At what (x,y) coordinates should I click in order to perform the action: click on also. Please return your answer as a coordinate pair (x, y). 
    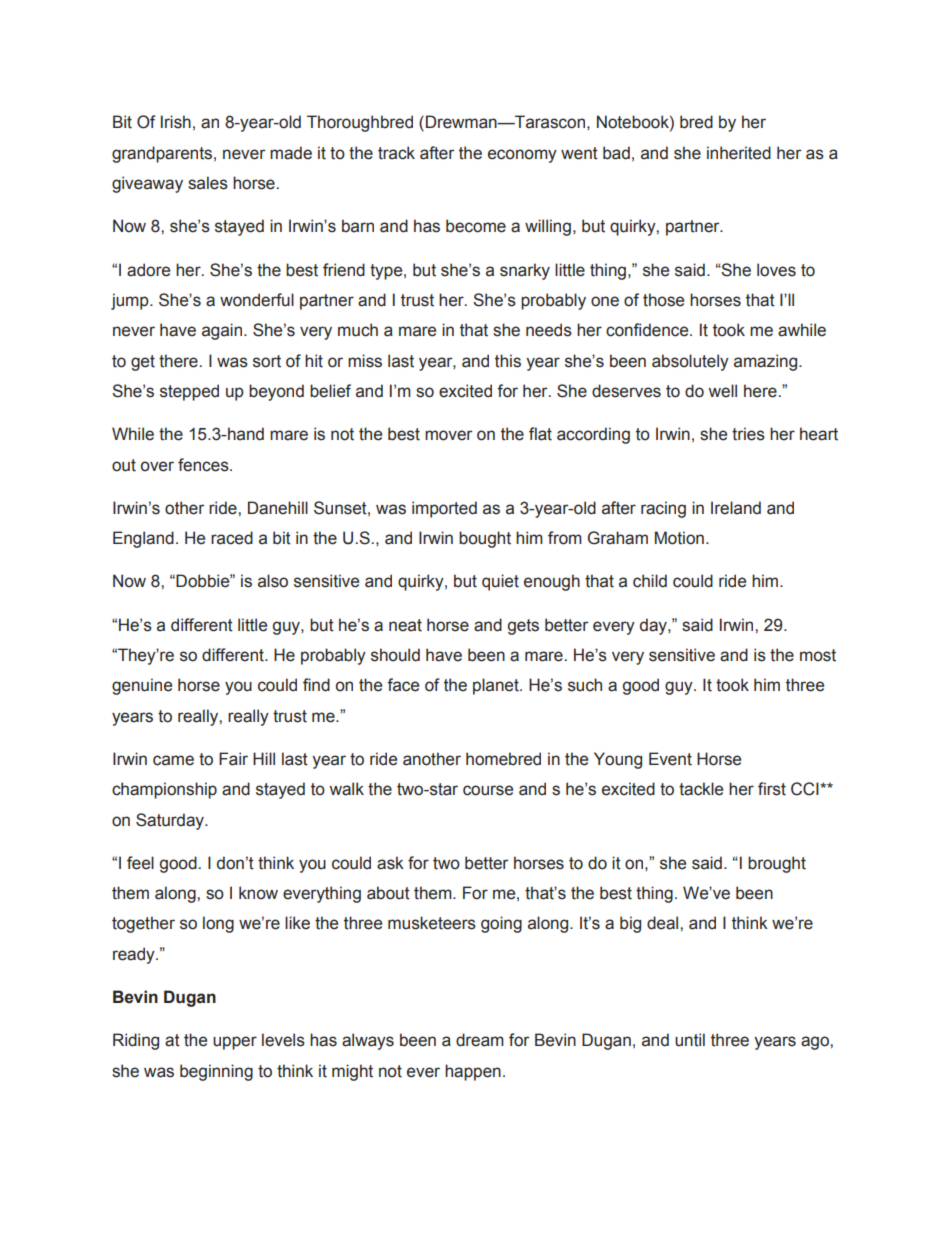
    Looking at the image, I should click on (273, 581).
